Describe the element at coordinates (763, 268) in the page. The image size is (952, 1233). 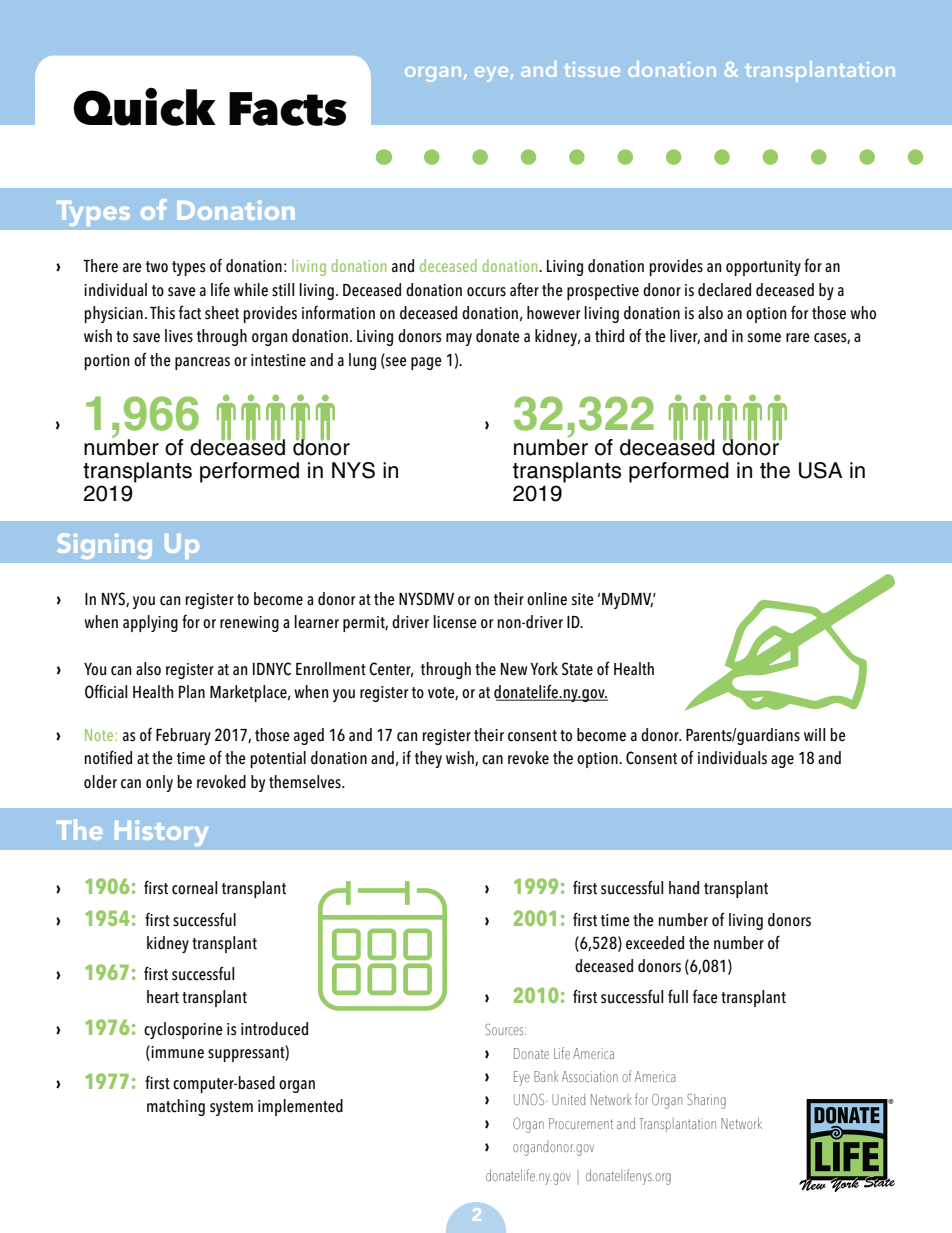
I see `opportunity` at that location.
